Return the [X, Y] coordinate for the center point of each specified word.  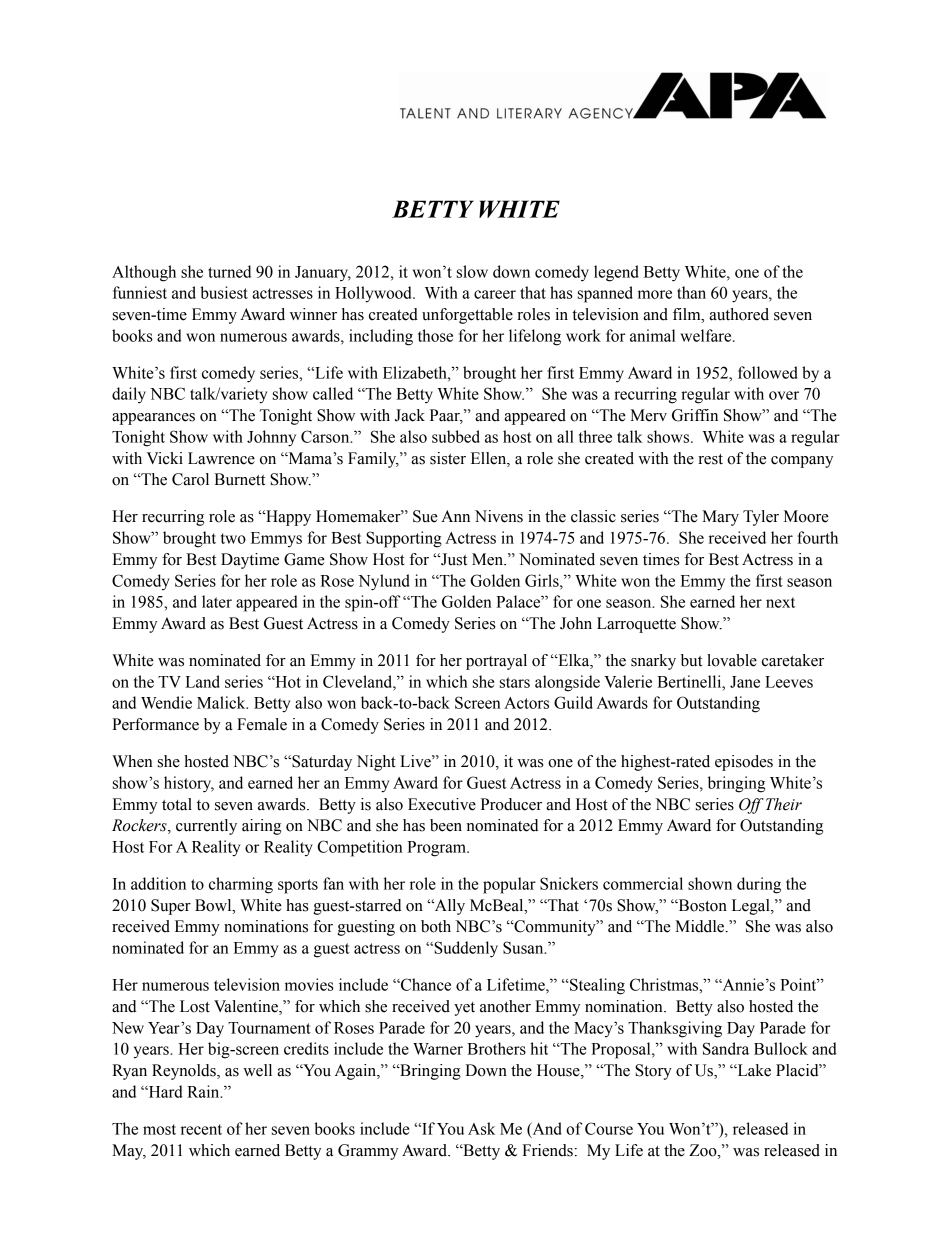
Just [453, 559]
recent [201, 1129]
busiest [224, 292]
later [217, 601]
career [495, 294]
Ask [481, 1128]
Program [437, 849]
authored [739, 314]
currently [206, 827]
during [759, 885]
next [780, 602]
